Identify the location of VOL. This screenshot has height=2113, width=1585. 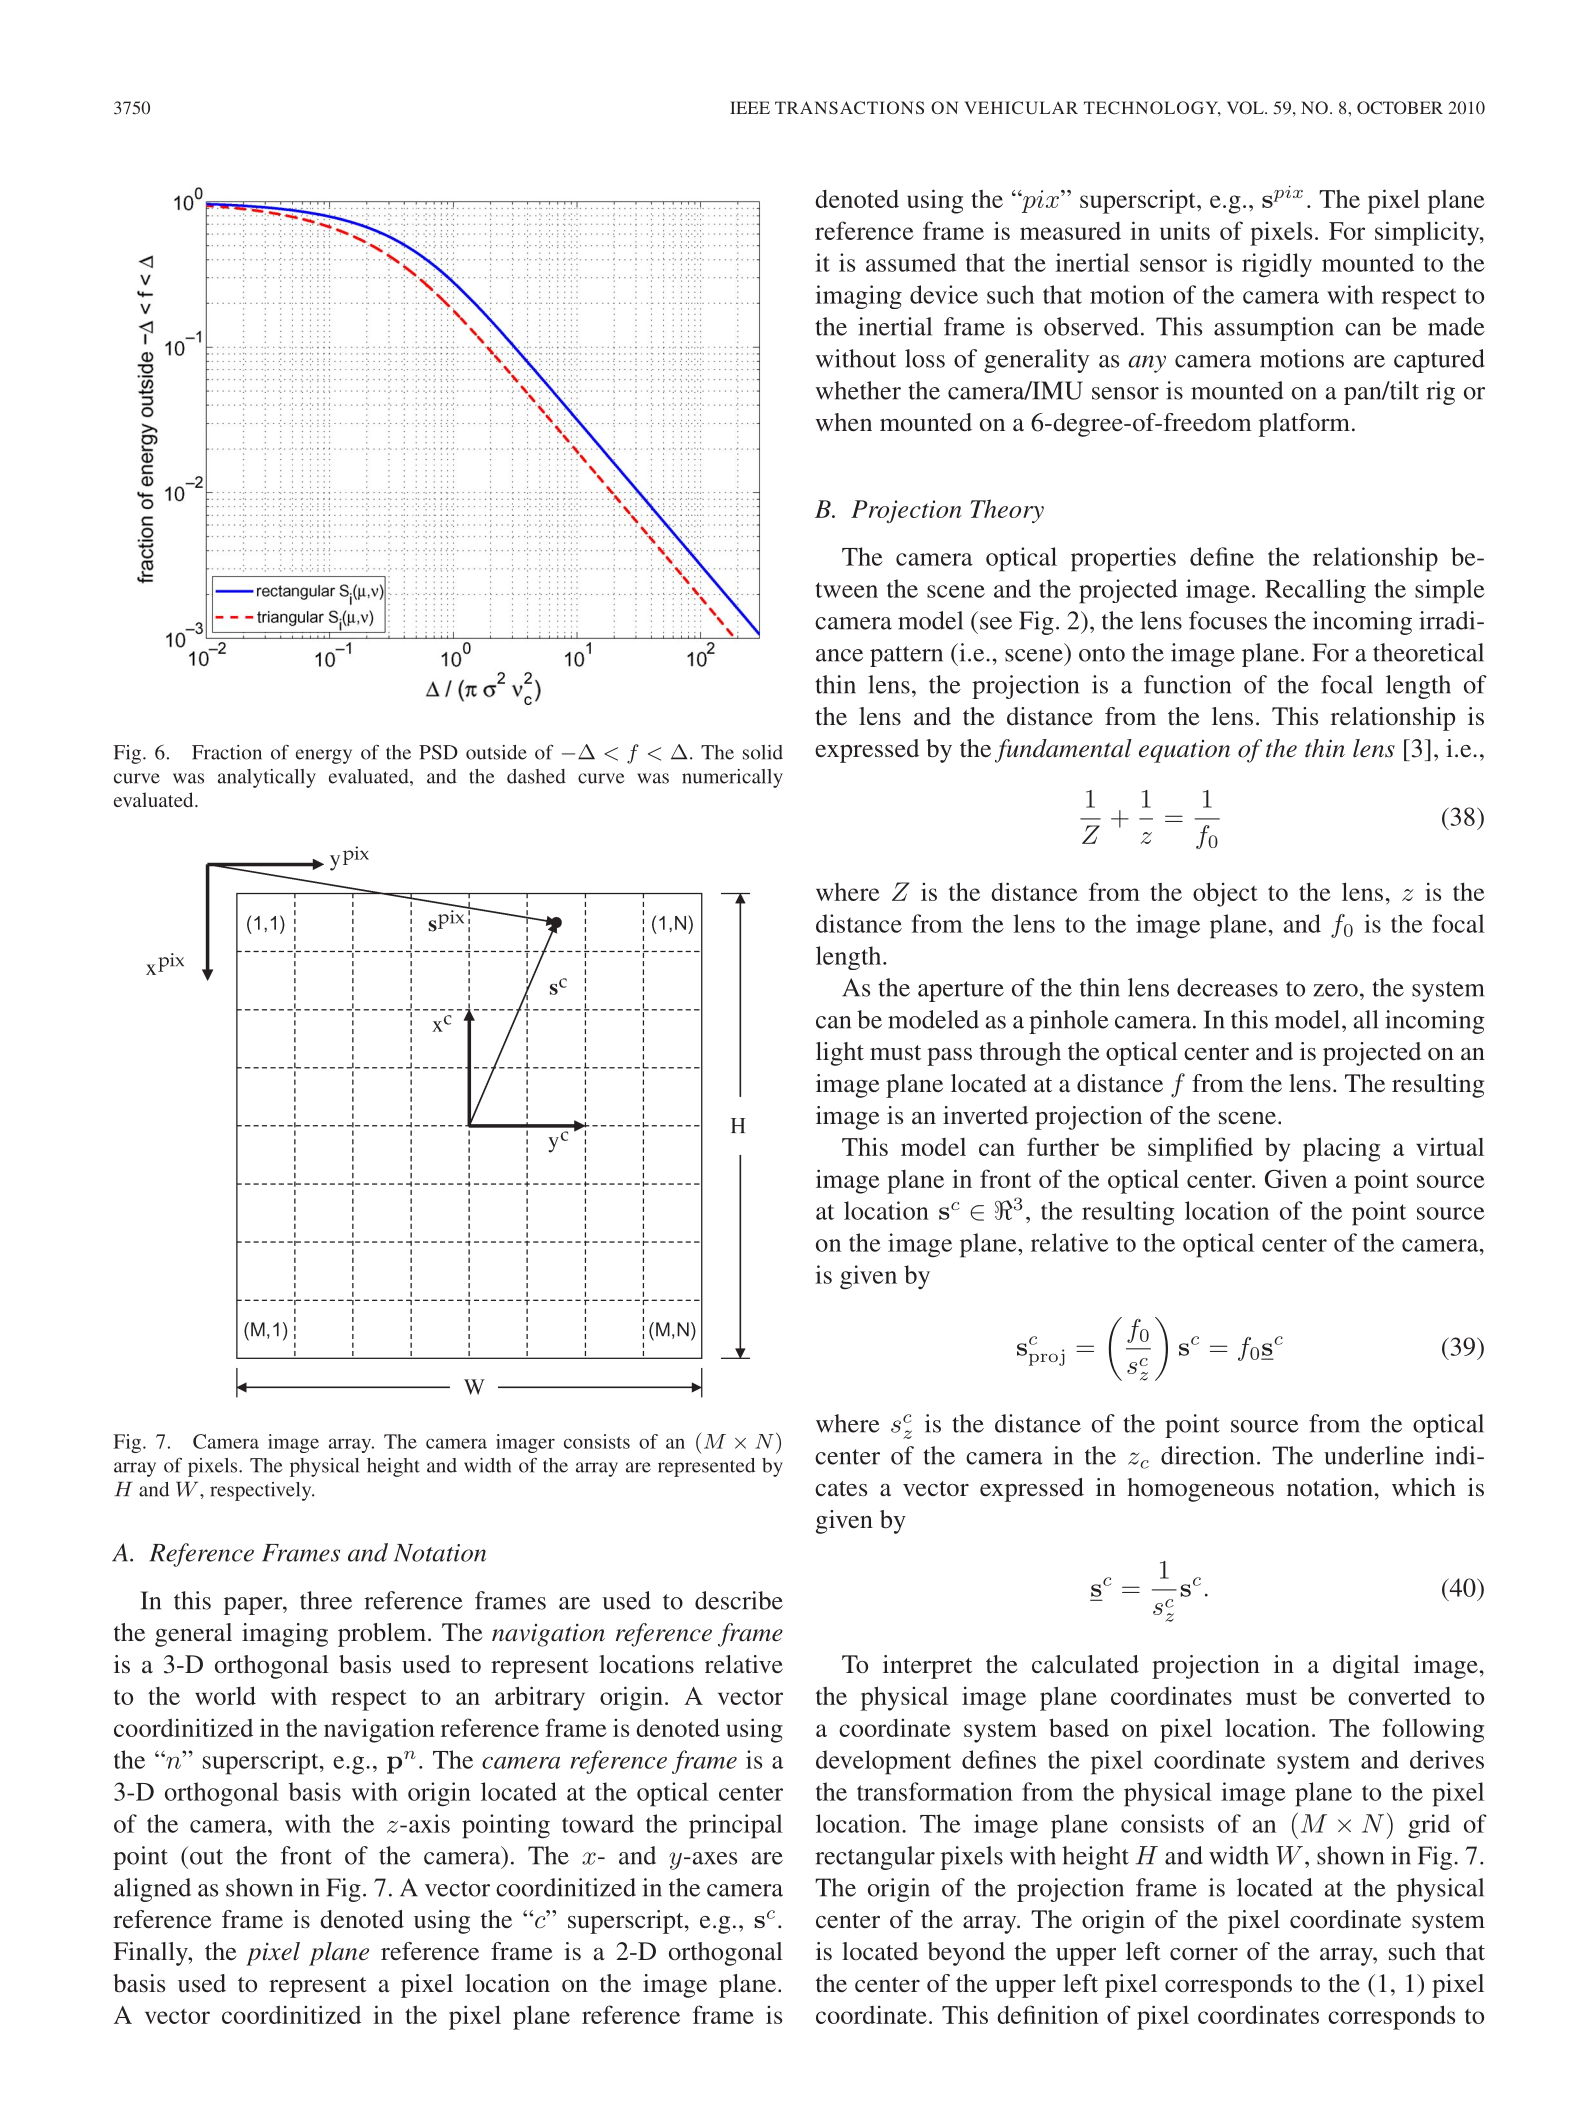
(1246, 107).
